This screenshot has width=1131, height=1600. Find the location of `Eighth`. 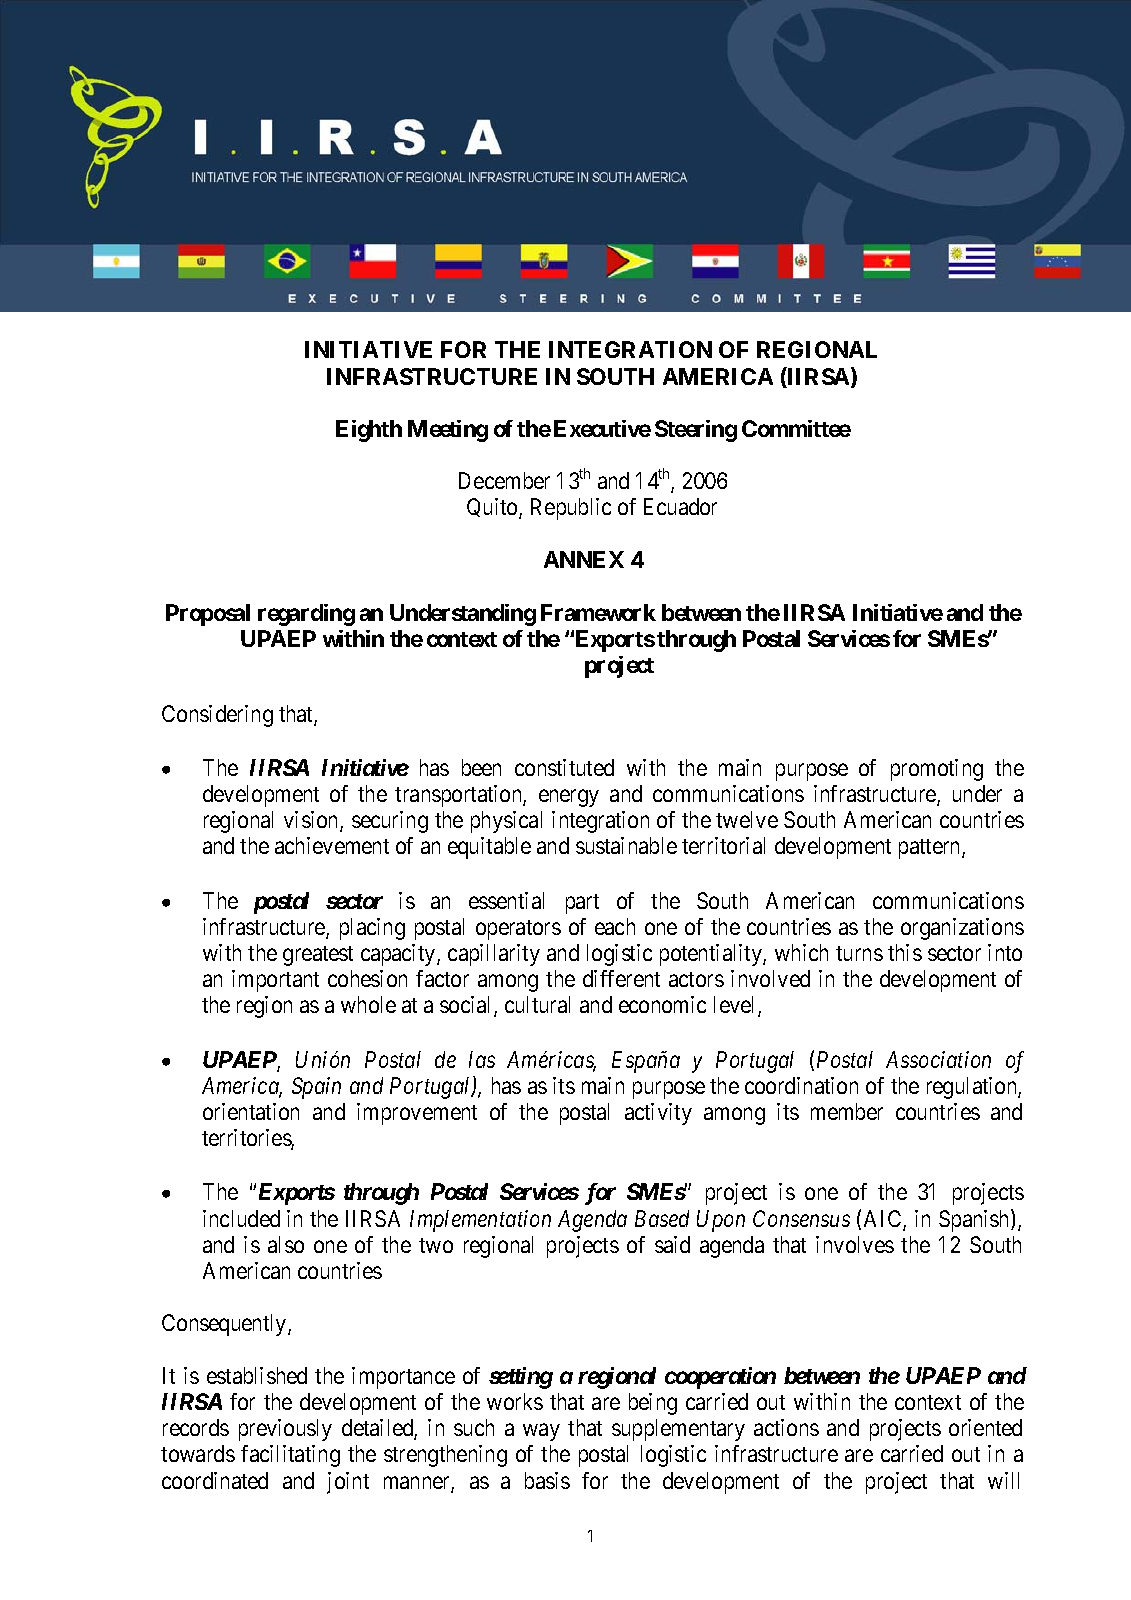

Eighth is located at coordinates (369, 431).
